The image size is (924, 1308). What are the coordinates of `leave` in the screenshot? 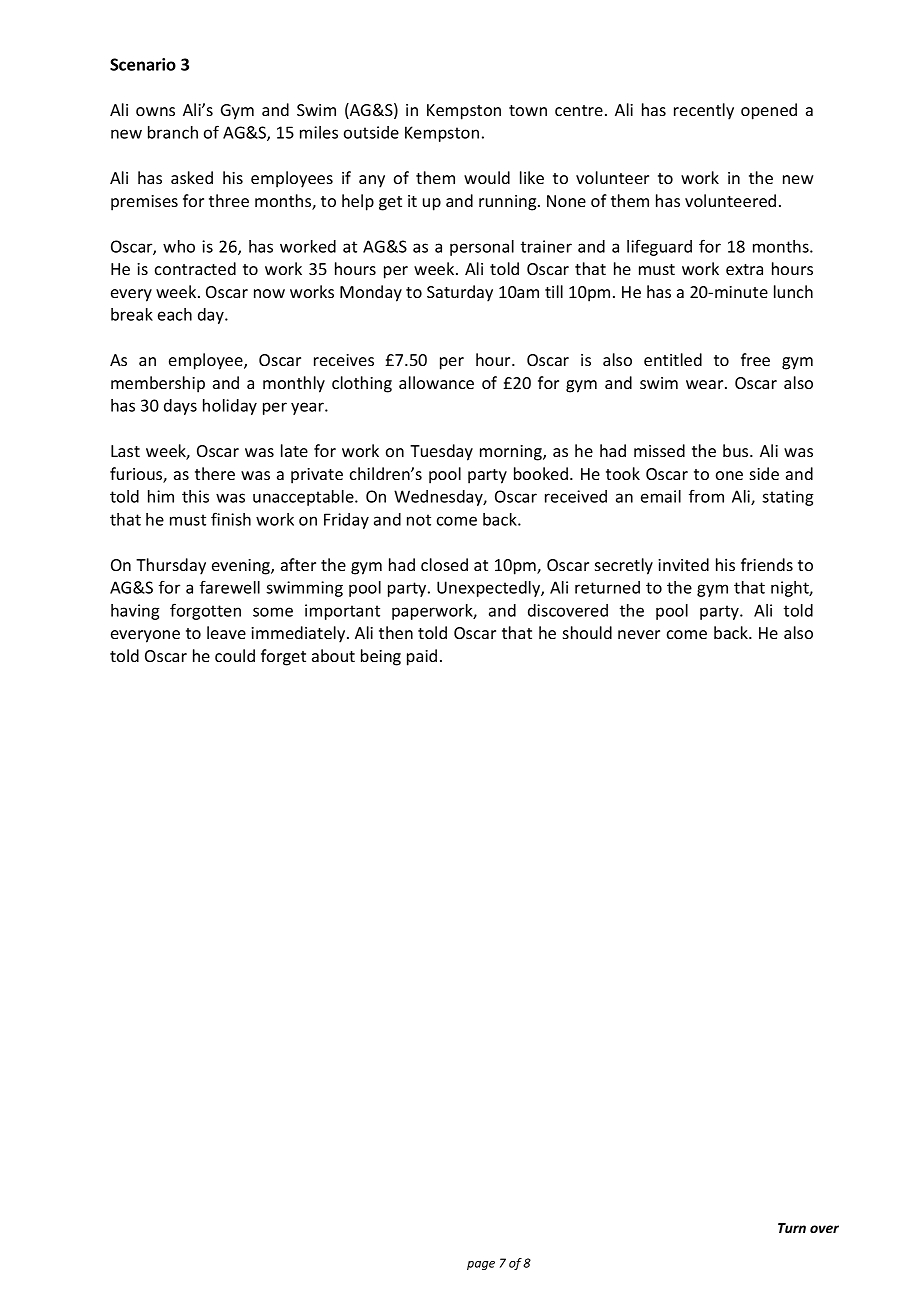 It's located at (226, 632).
